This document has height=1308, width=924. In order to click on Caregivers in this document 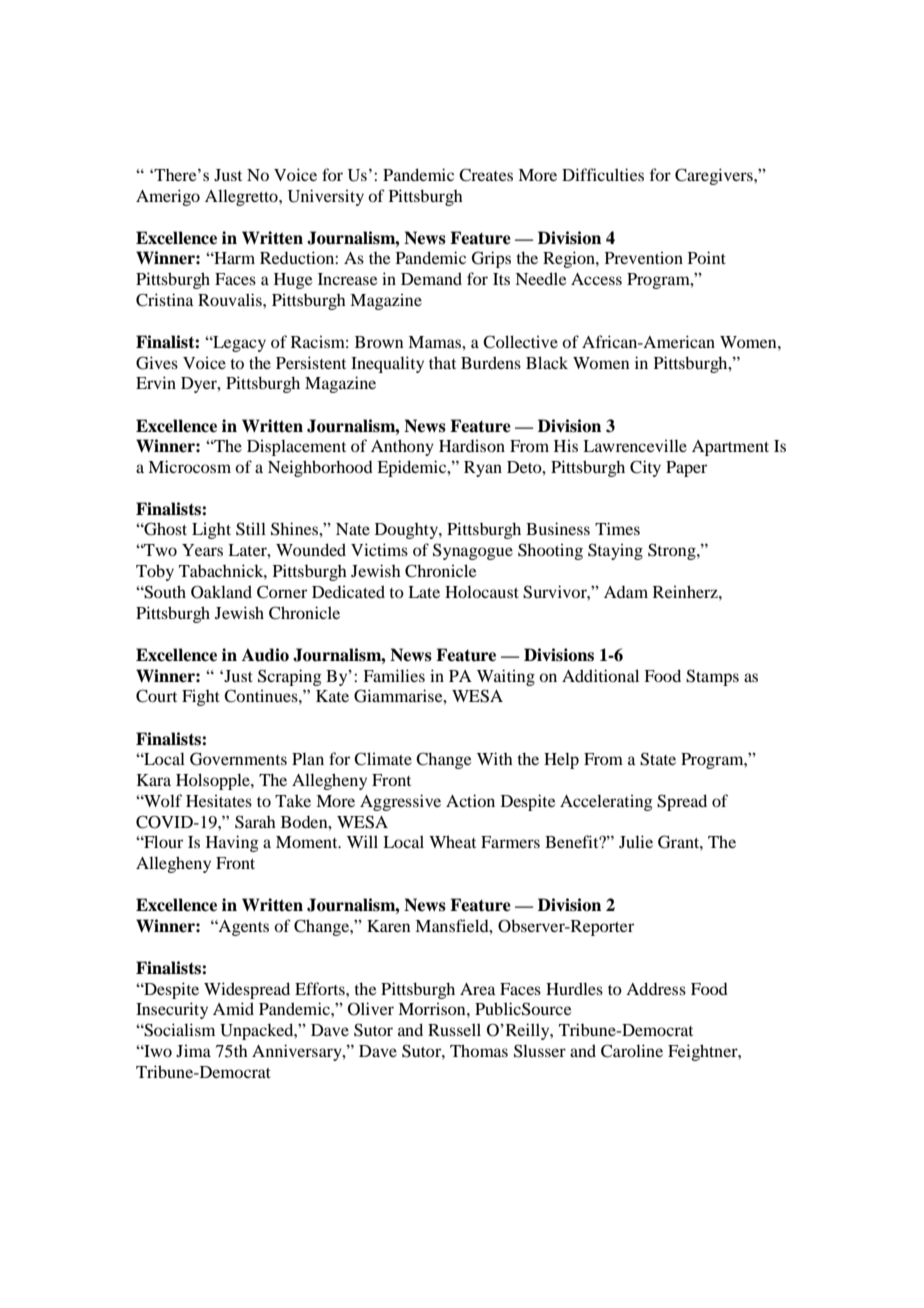, I will do `click(715, 176)`.
